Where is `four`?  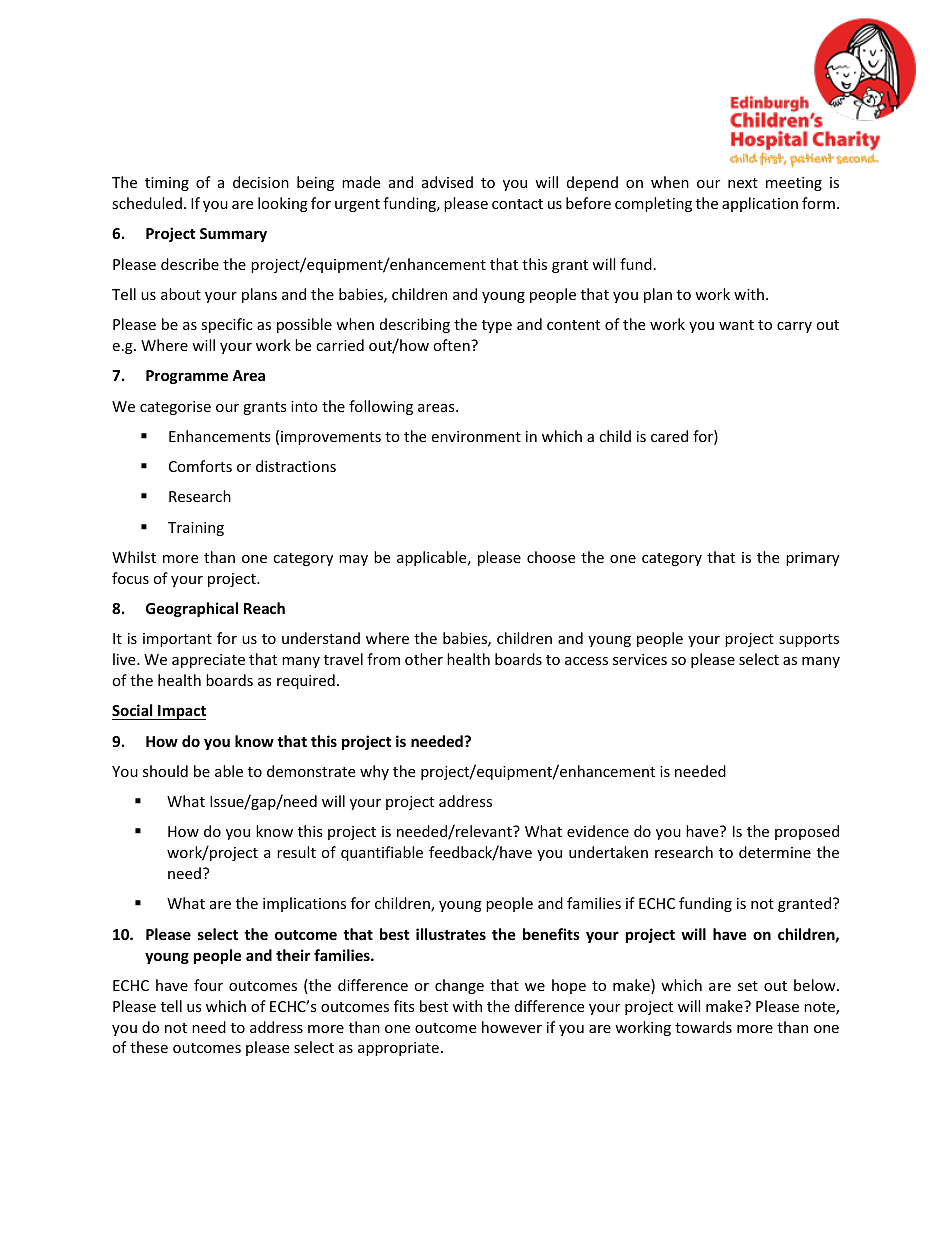
four is located at coordinates (208, 985).
